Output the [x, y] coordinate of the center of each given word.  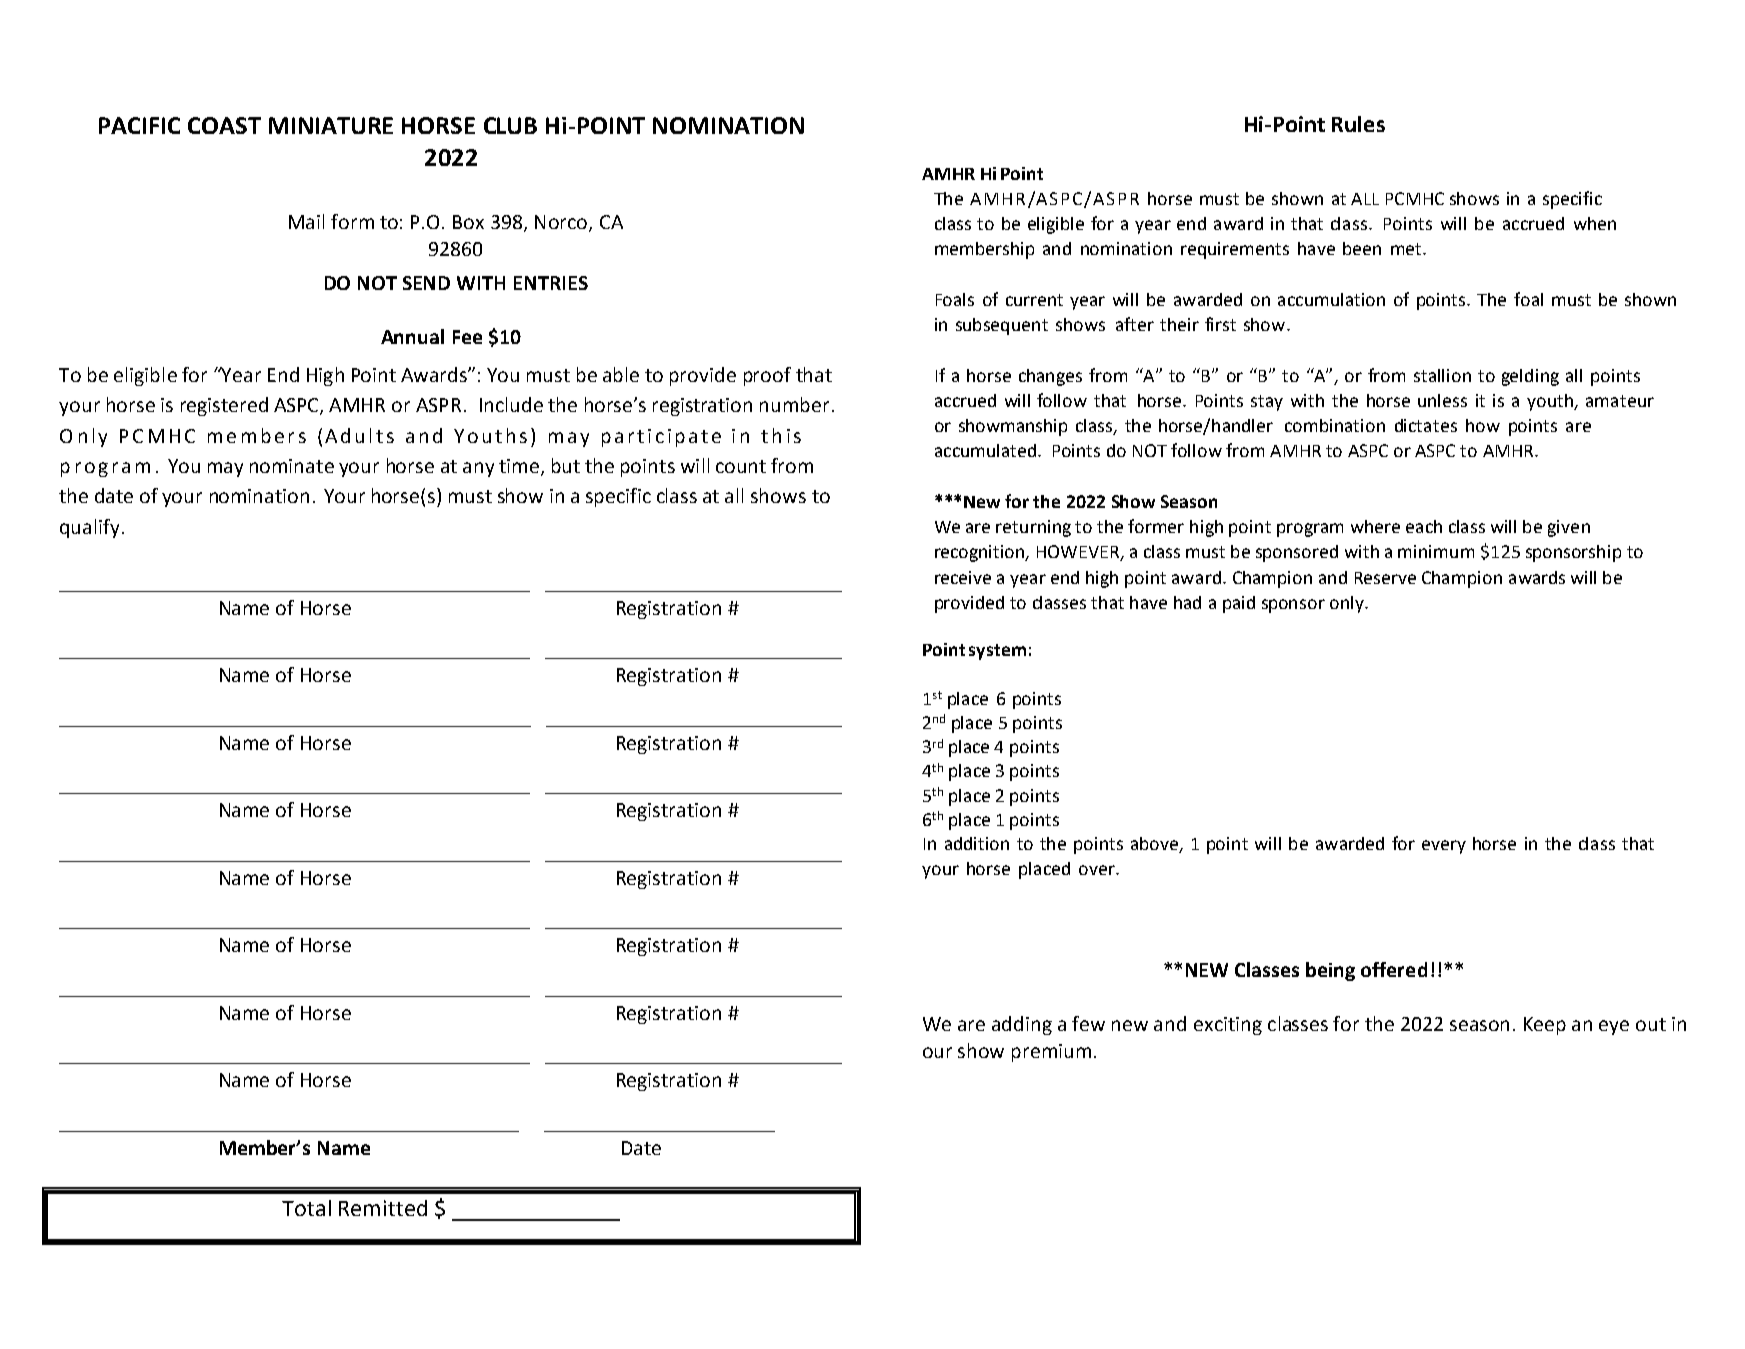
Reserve [1385, 578]
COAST [224, 125]
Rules [1358, 124]
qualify [89, 528]
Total [306, 1208]
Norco [562, 223]
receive [963, 577]
